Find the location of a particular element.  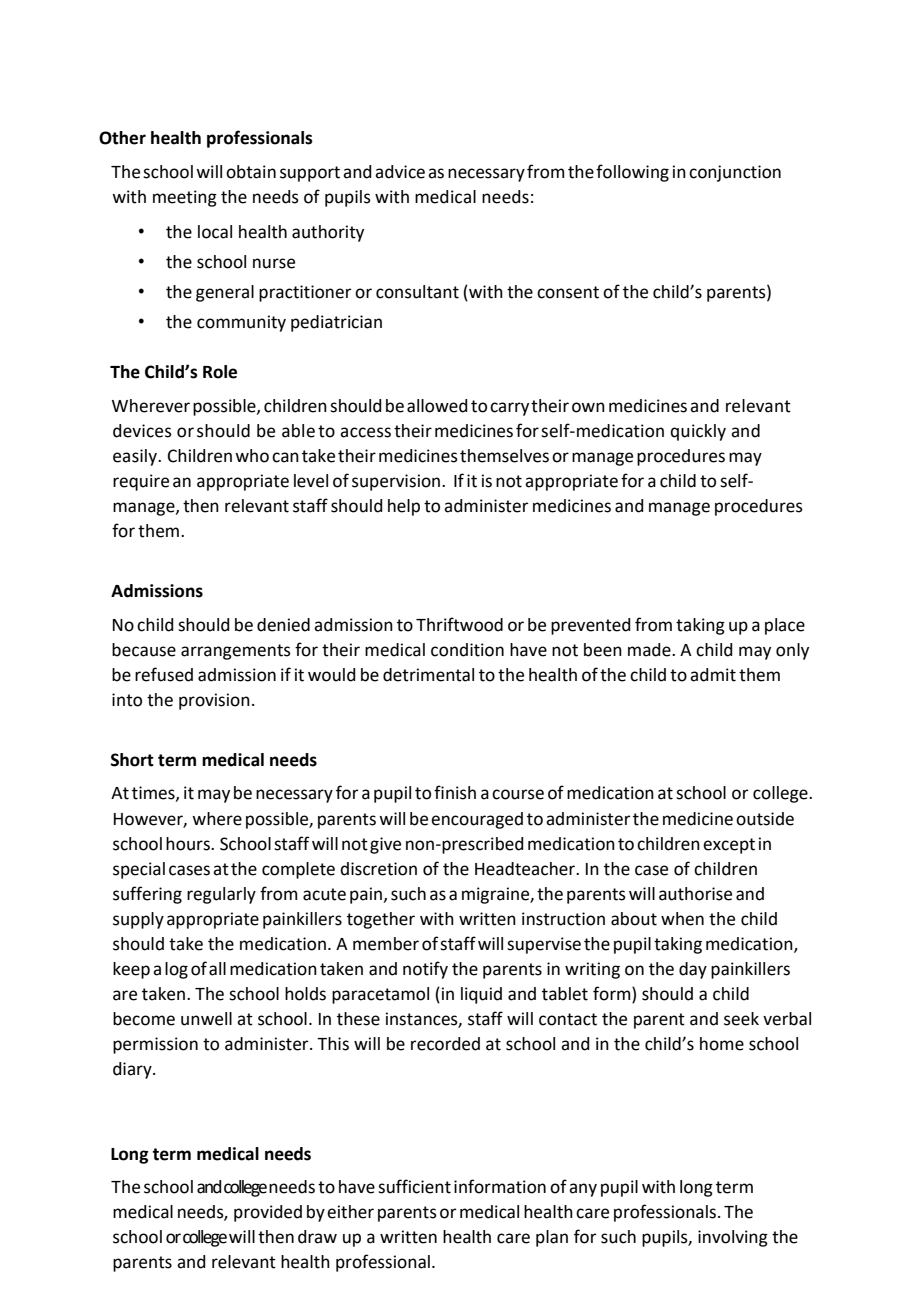

discretion is located at coordinates (378, 869).
